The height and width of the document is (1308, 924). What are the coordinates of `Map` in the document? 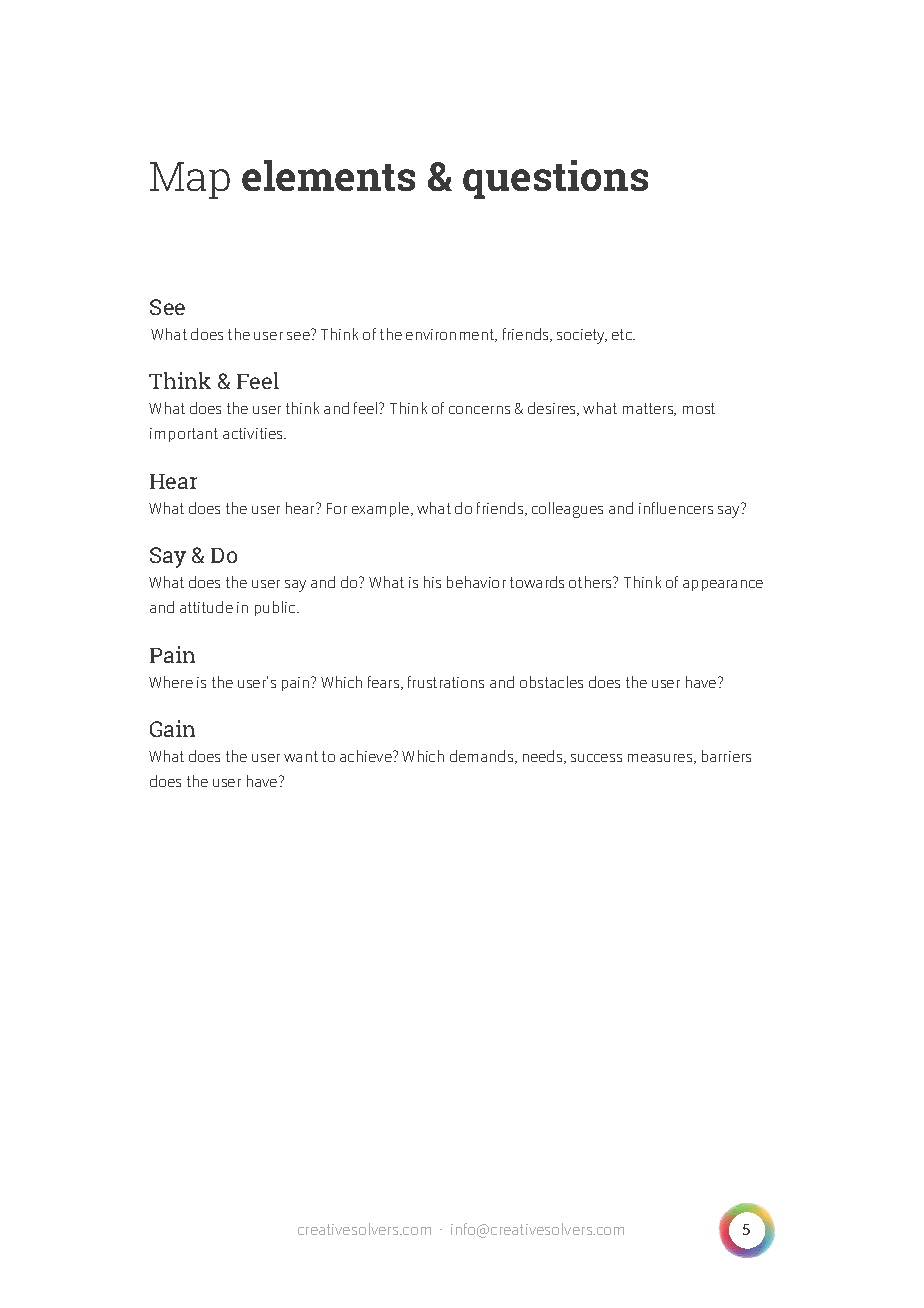 It's located at (190, 180).
